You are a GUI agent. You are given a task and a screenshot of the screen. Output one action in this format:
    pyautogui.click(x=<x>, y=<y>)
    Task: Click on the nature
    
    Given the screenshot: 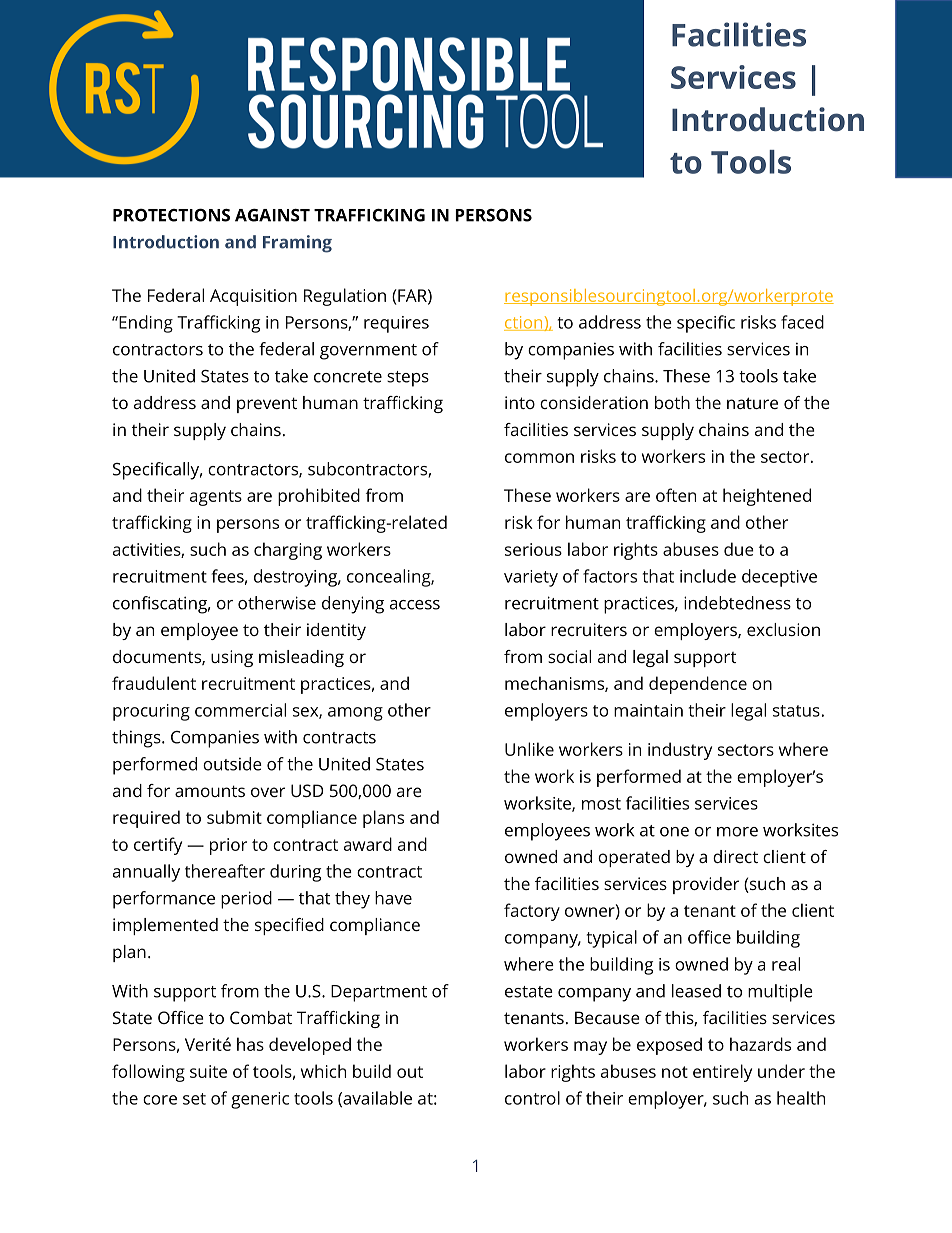 What is the action you would take?
    pyautogui.click(x=752, y=403)
